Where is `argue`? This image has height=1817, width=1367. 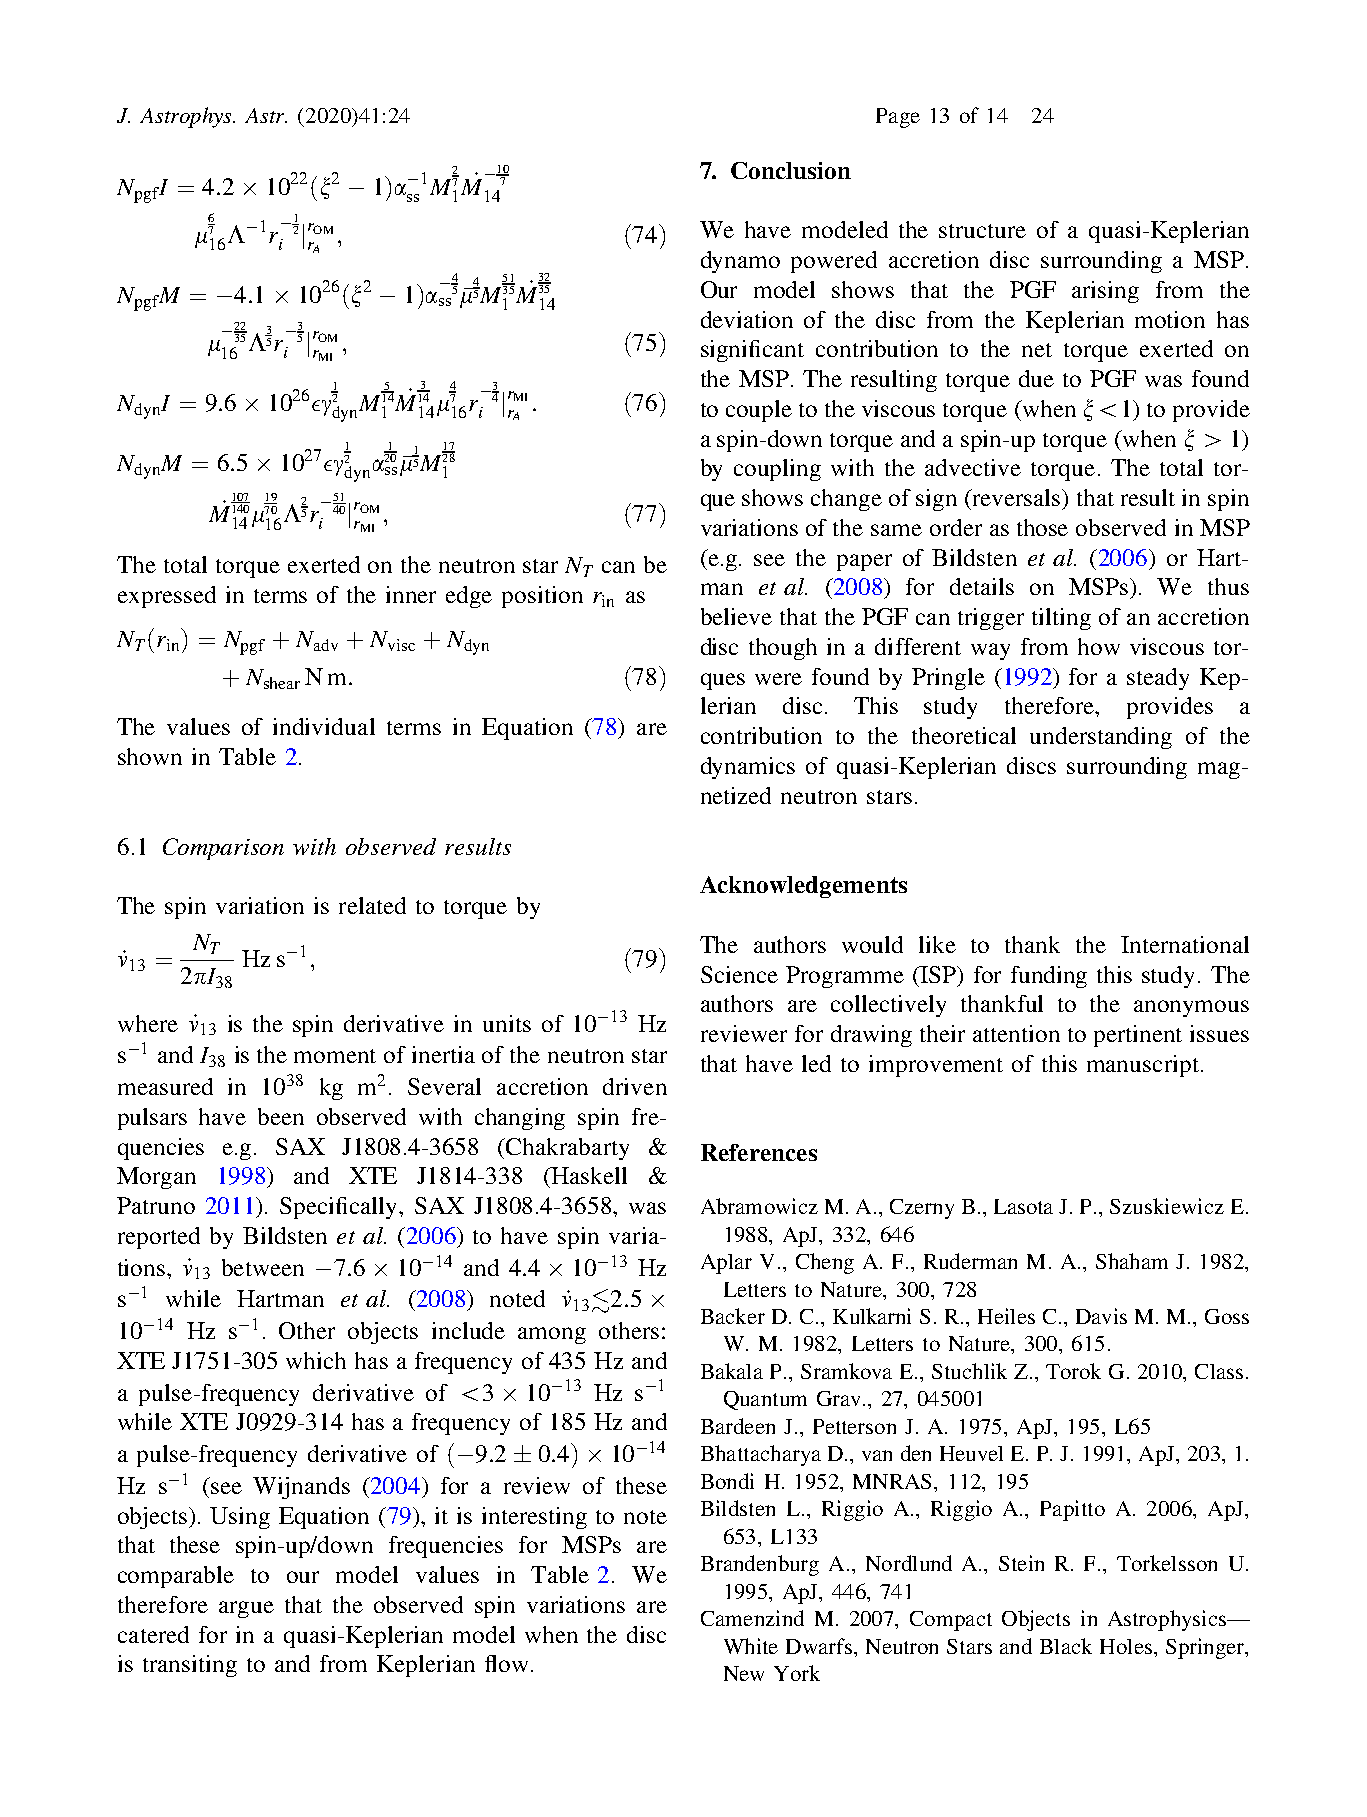
argue is located at coordinates (246, 1609).
